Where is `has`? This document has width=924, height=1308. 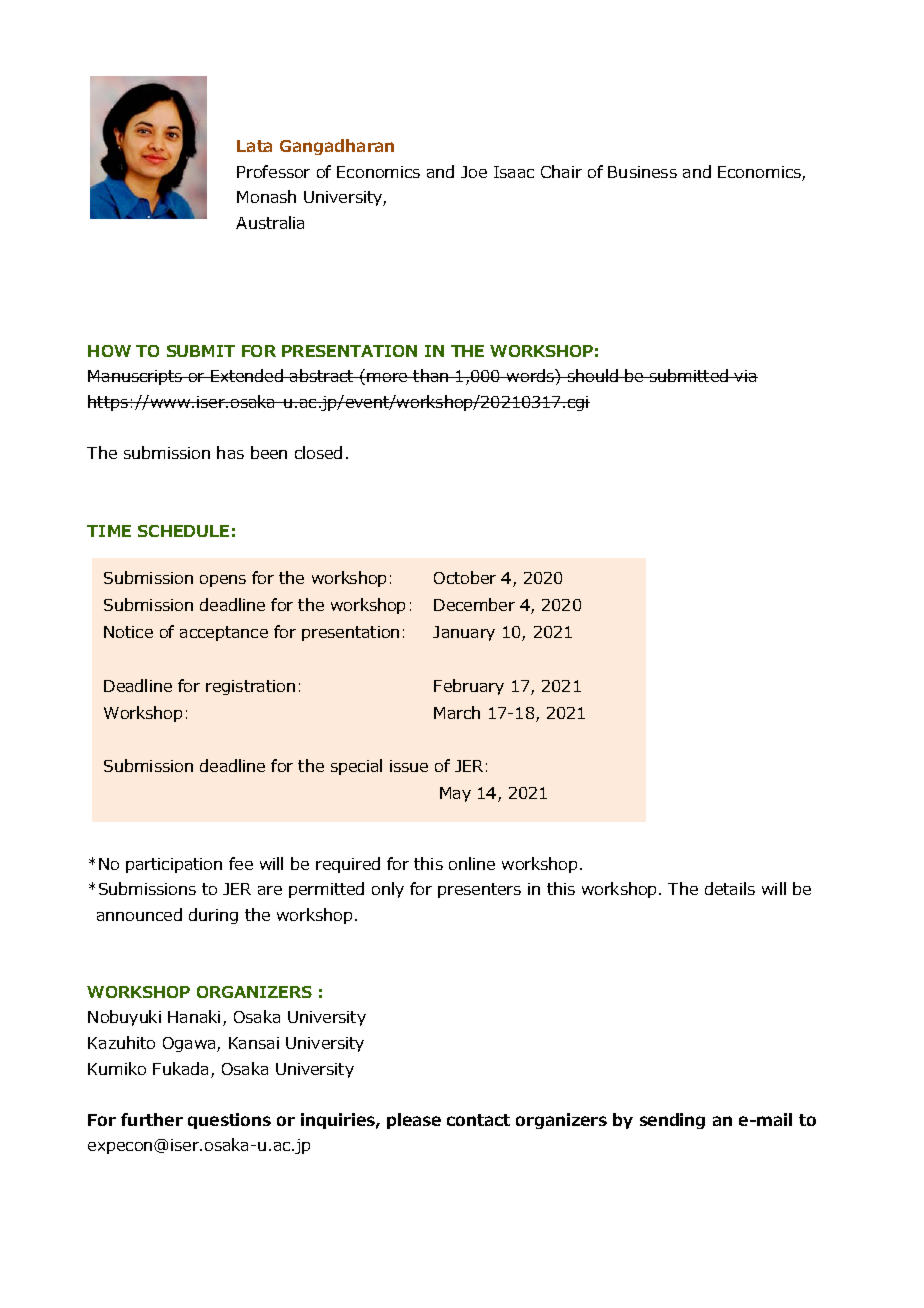
has is located at coordinates (230, 452).
